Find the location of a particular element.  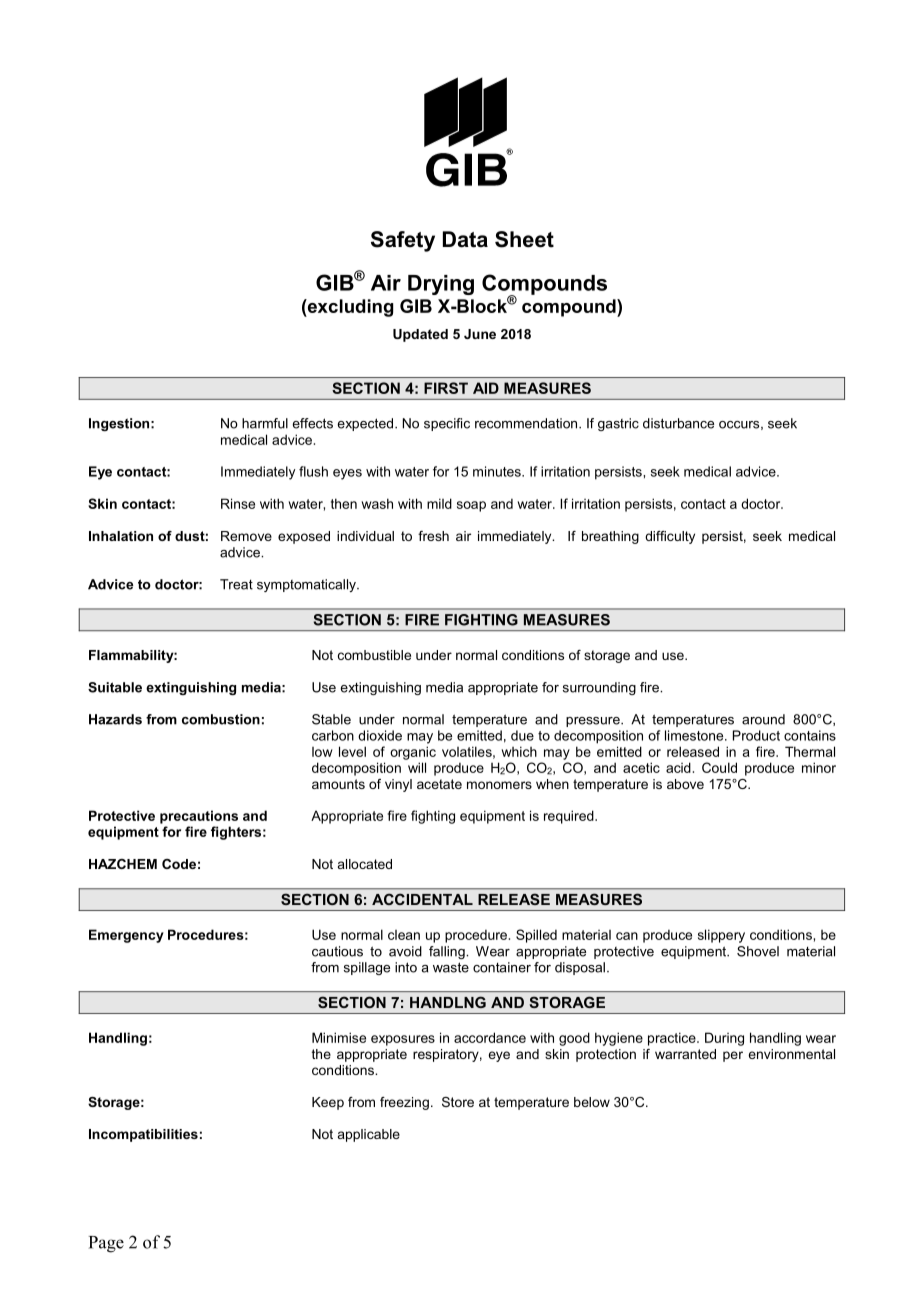

acetate is located at coordinates (439, 784).
